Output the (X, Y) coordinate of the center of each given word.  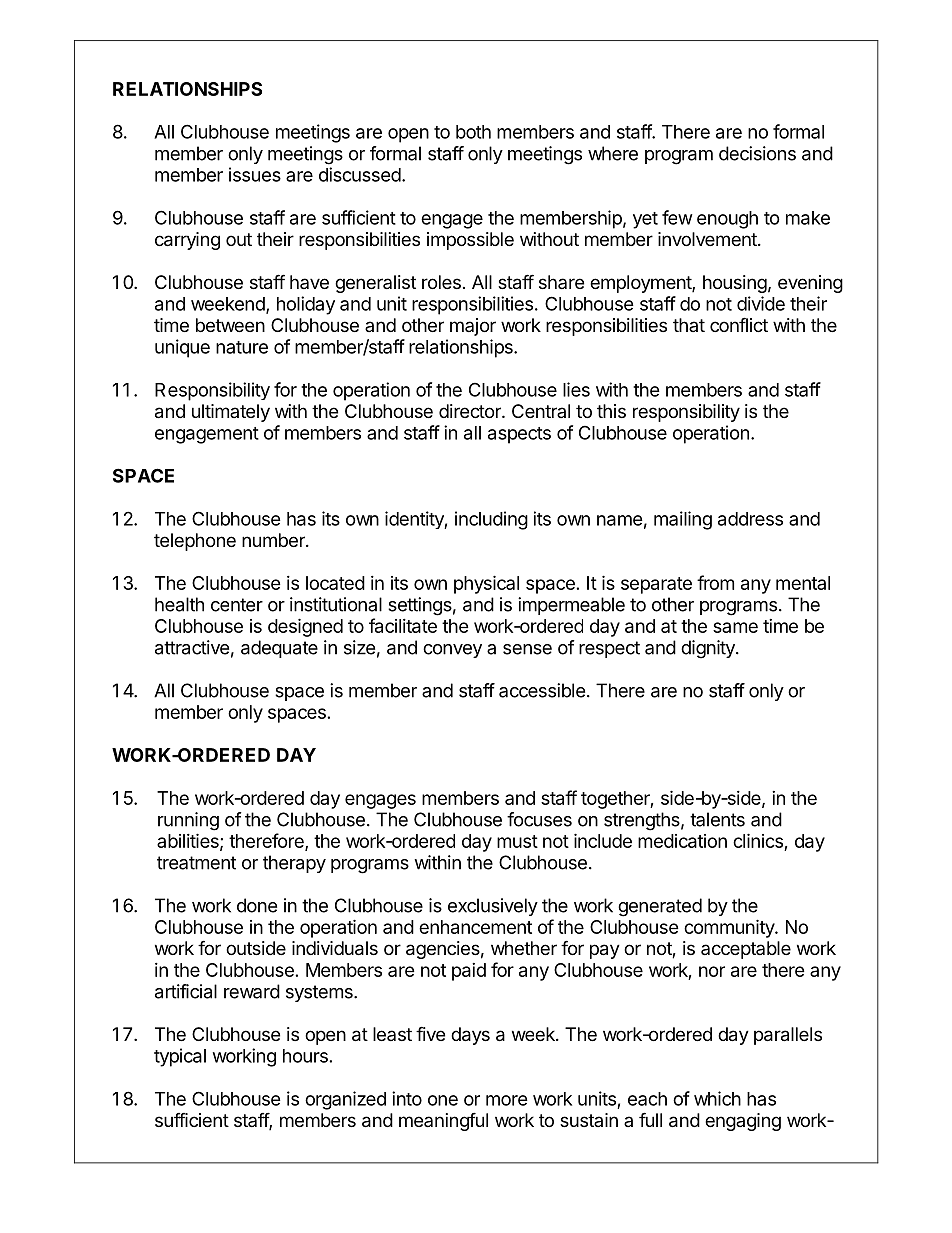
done (257, 905)
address (750, 519)
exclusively (493, 907)
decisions (757, 153)
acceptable (746, 950)
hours (305, 1056)
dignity (709, 649)
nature (242, 347)
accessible (542, 690)
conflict (739, 324)
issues (255, 174)
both (473, 132)
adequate (279, 649)
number (274, 540)
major (473, 327)
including (491, 520)
